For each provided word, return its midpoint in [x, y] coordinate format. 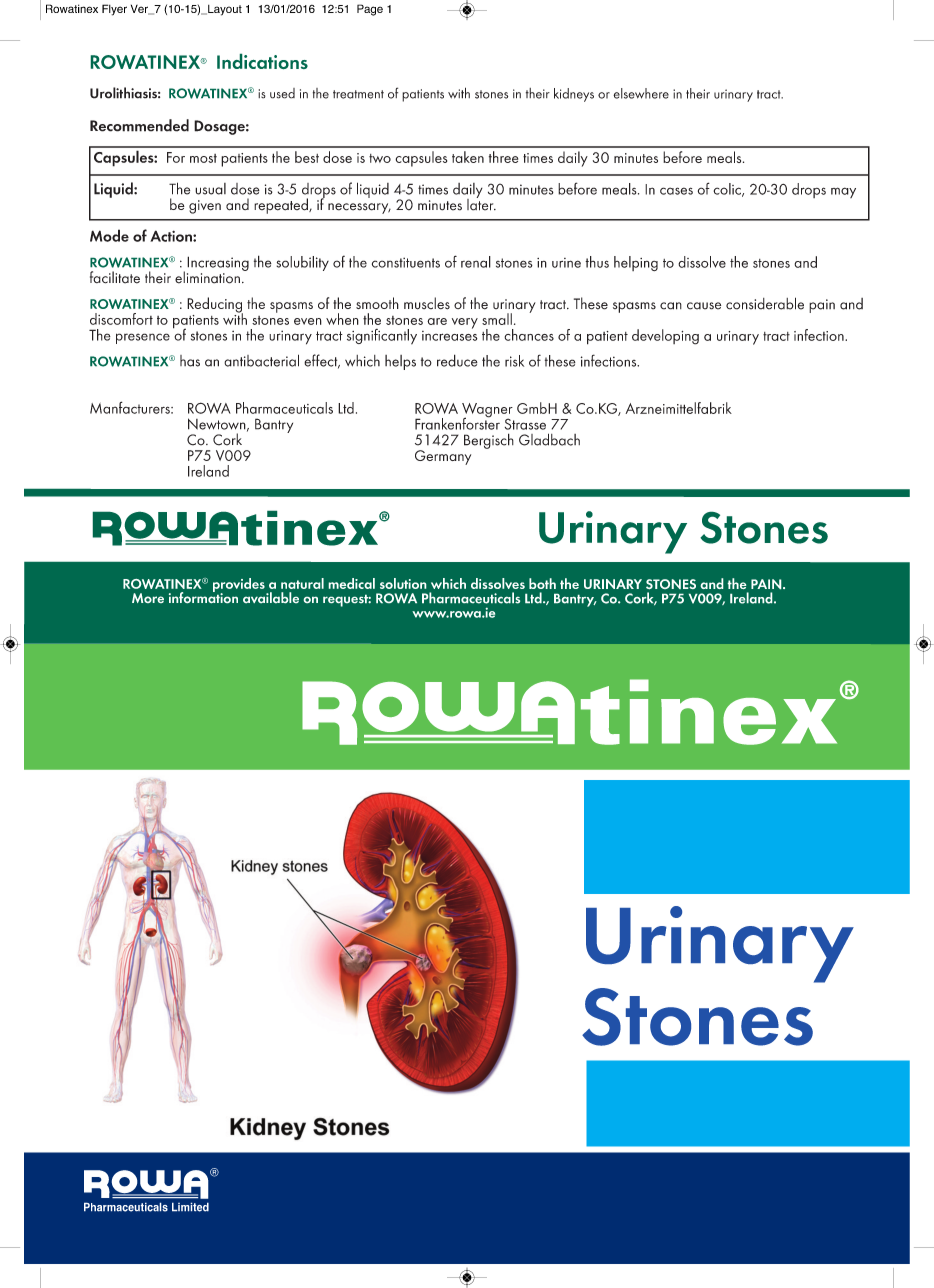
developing [665, 337]
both [542, 583]
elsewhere [641, 93]
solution [403, 583]
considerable [765, 303]
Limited [190, 1207]
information [203, 596]
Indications [262, 61]
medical [352, 583]
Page [370, 10]
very [465, 323]
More [148, 598]
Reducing [215, 306]
